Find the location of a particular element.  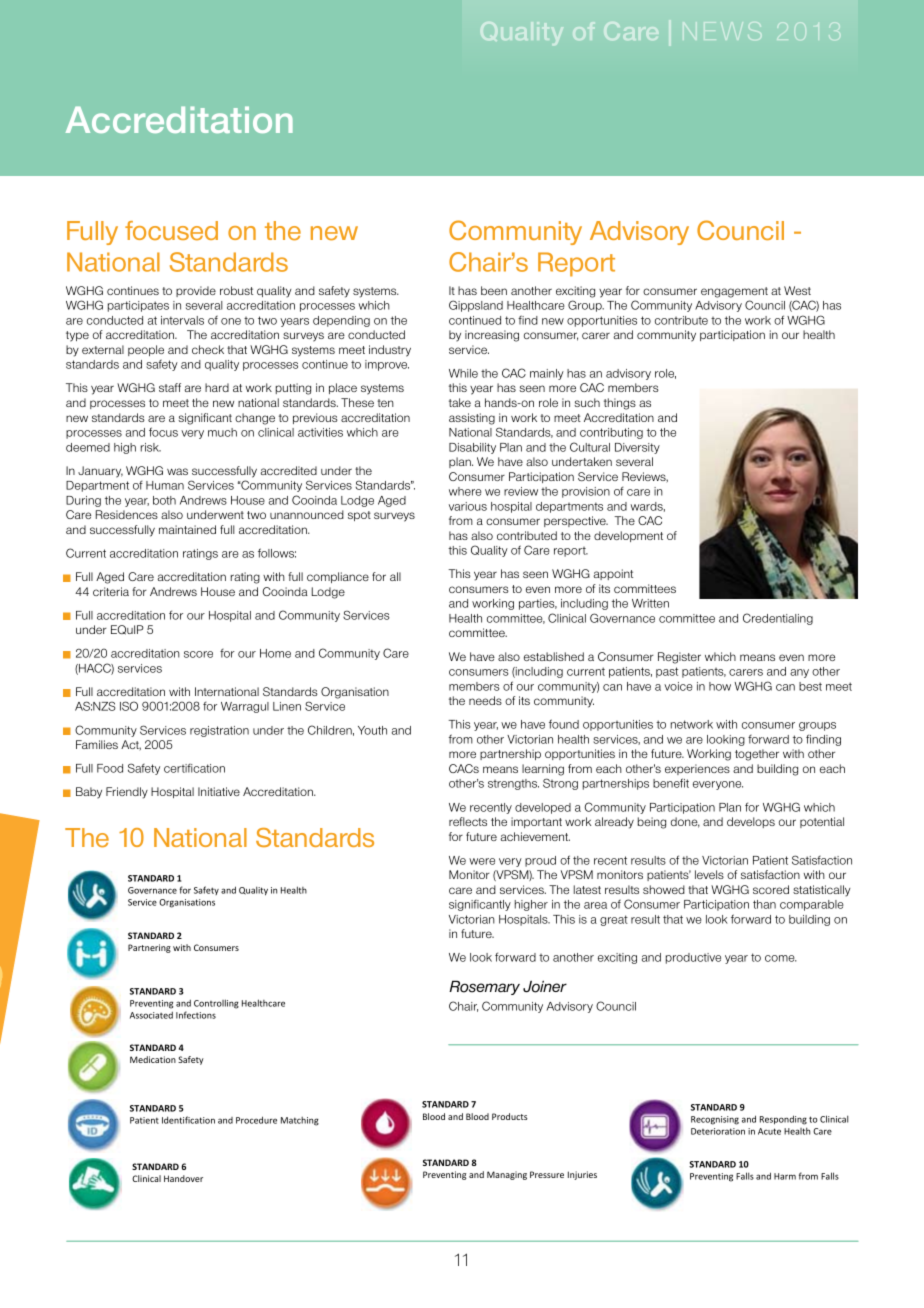

reflects is located at coordinates (468, 821).
